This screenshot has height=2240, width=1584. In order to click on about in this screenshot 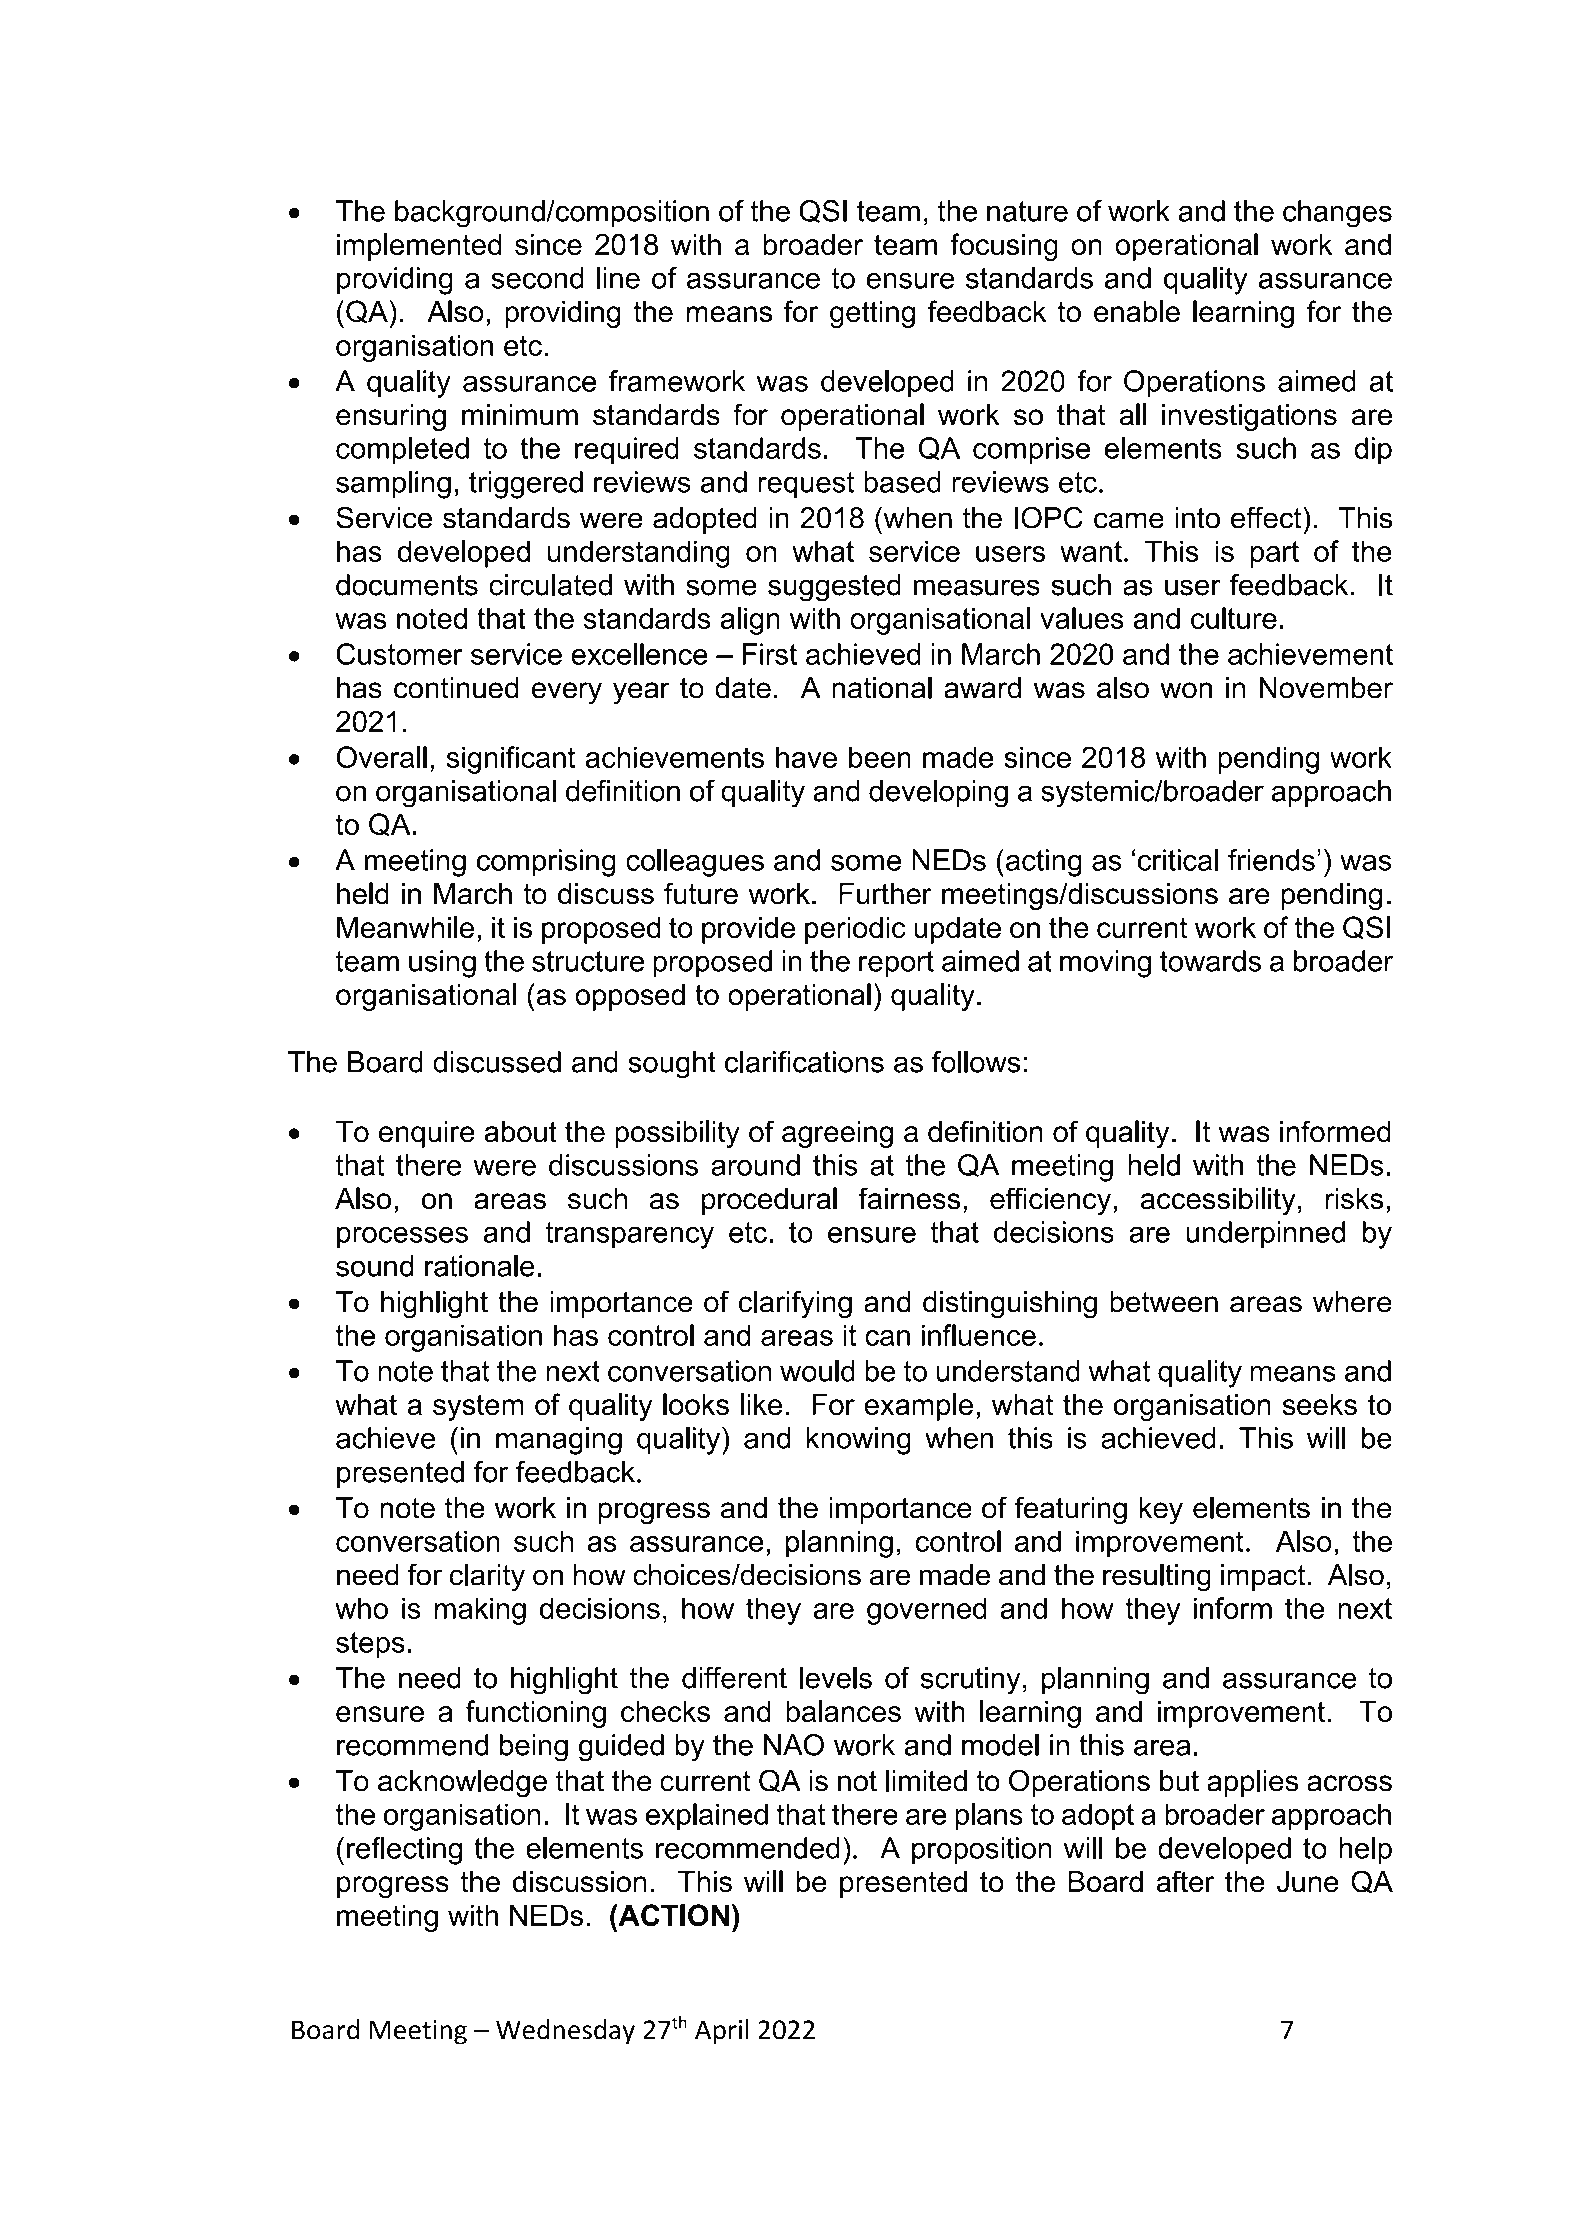, I will do `click(520, 1132)`.
